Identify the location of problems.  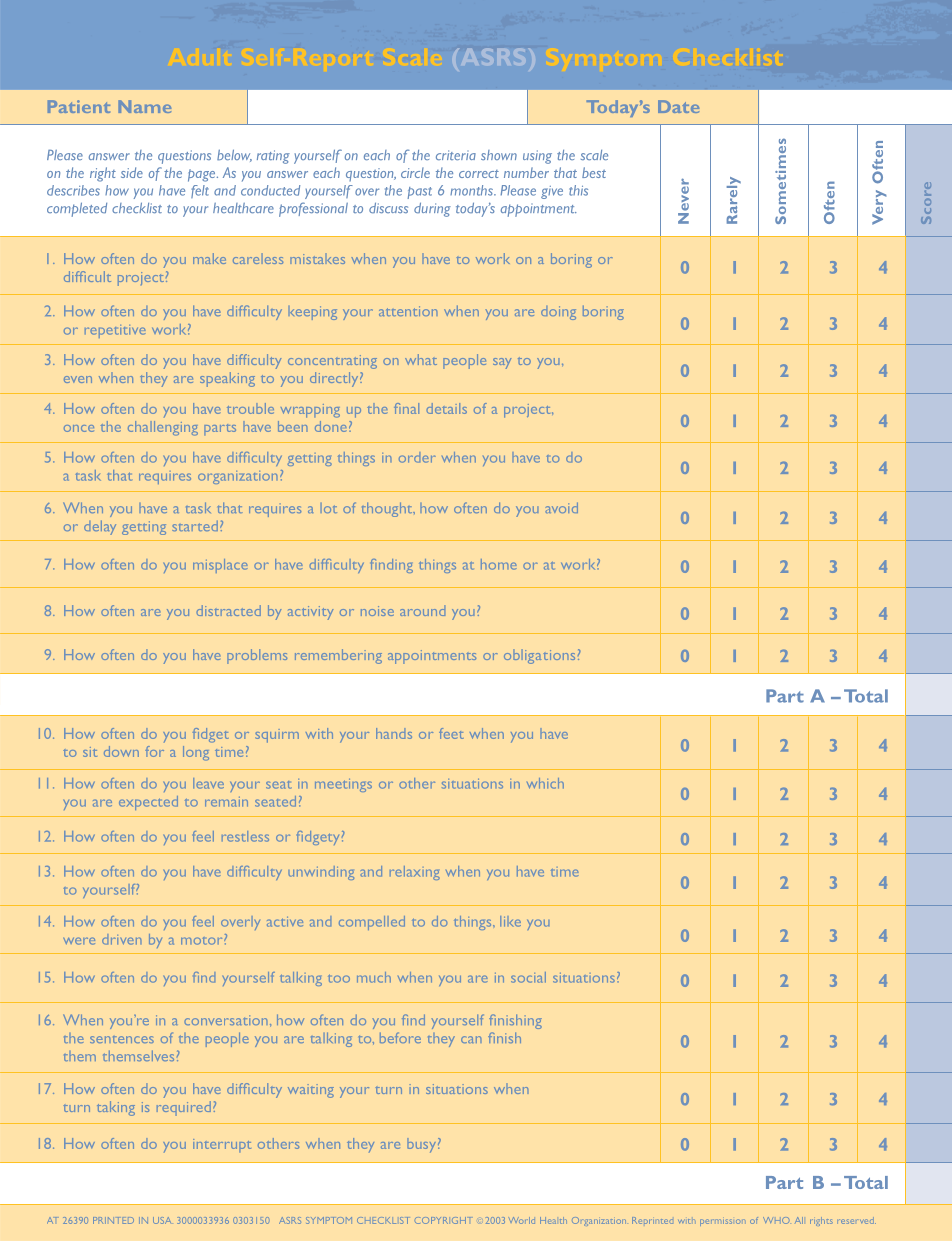
(257, 656).
